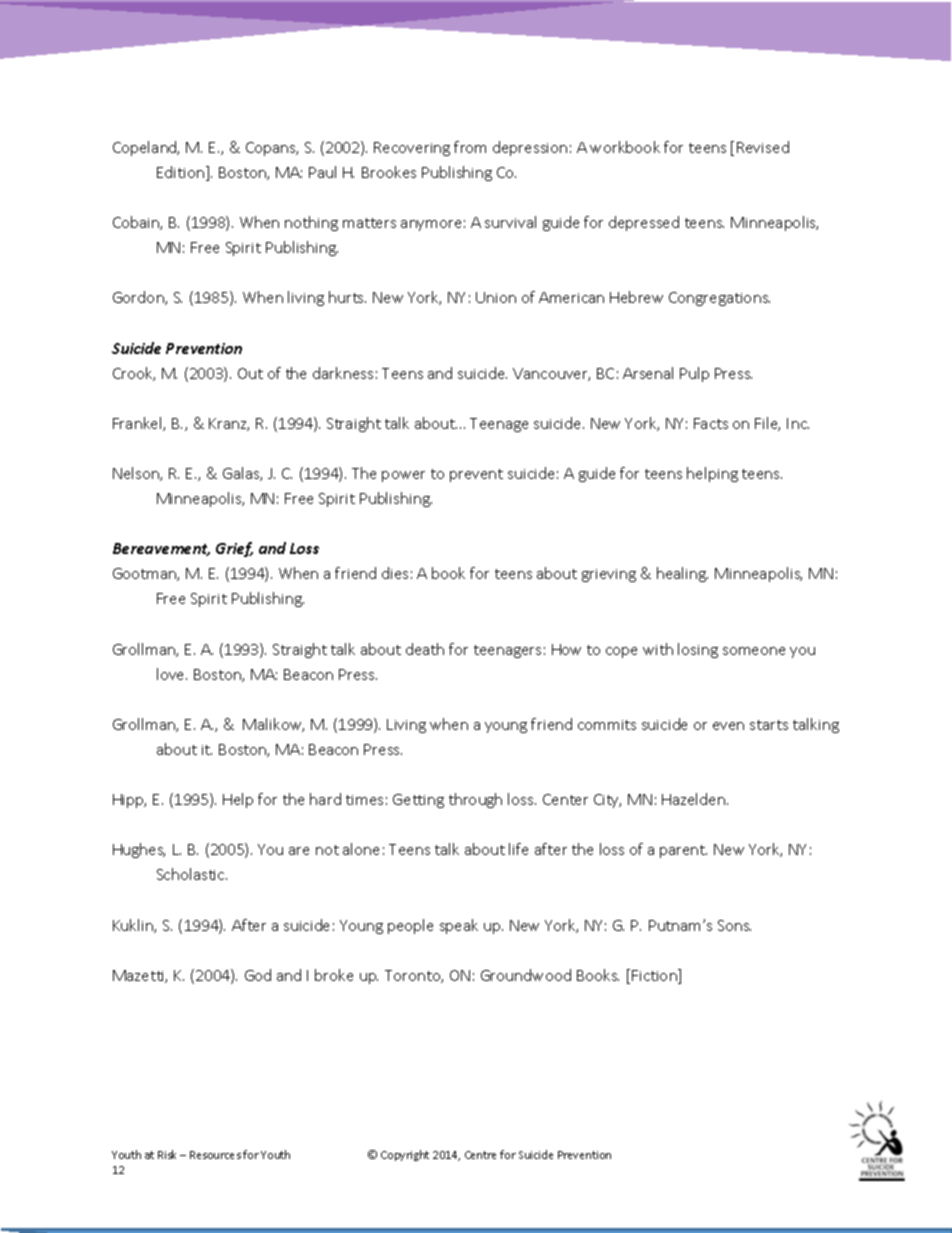 This page has height=1233, width=952. What do you see at coordinates (655, 976) in the page?
I see `Fiction` at bounding box center [655, 976].
